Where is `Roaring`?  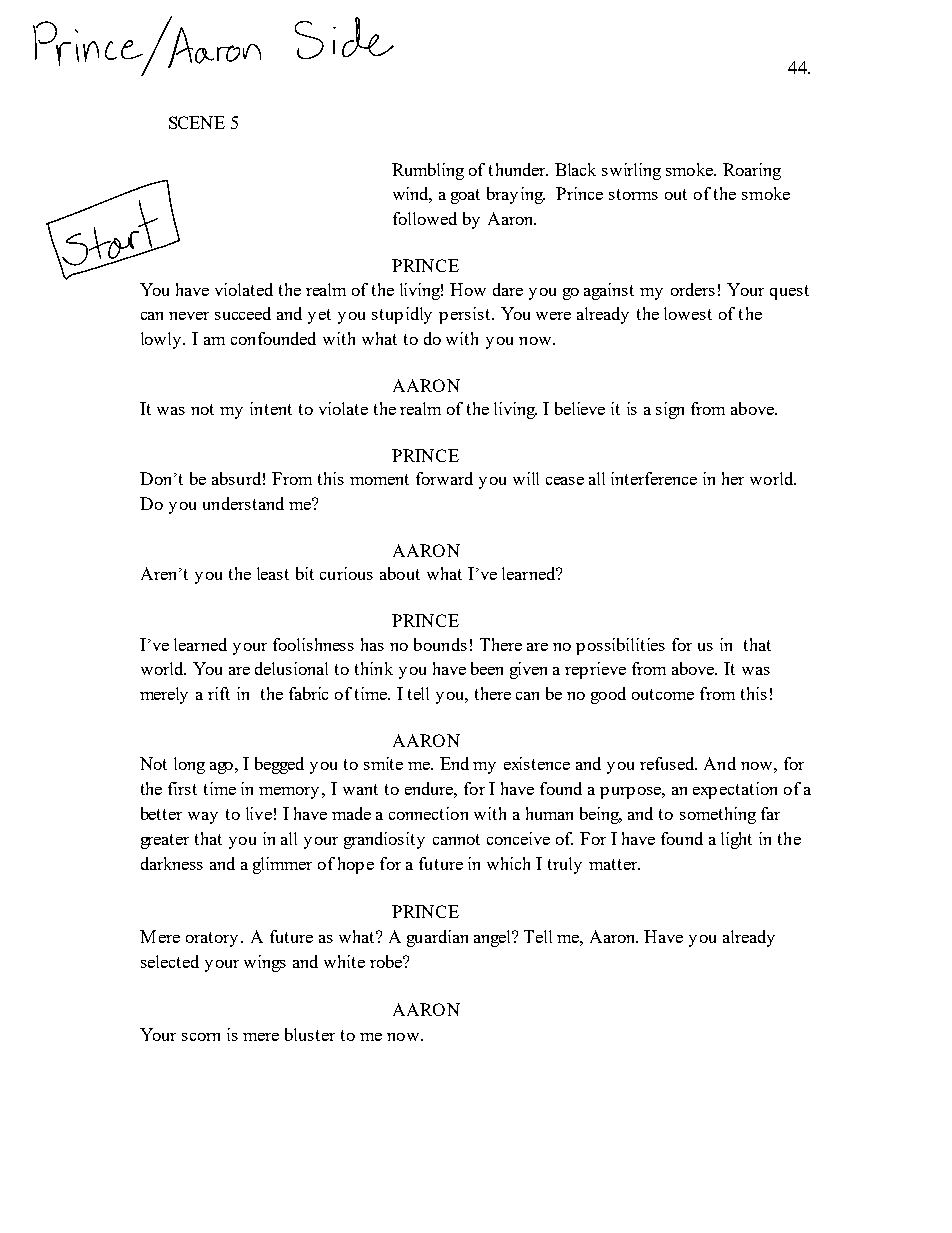
Roaring is located at coordinates (752, 171).
